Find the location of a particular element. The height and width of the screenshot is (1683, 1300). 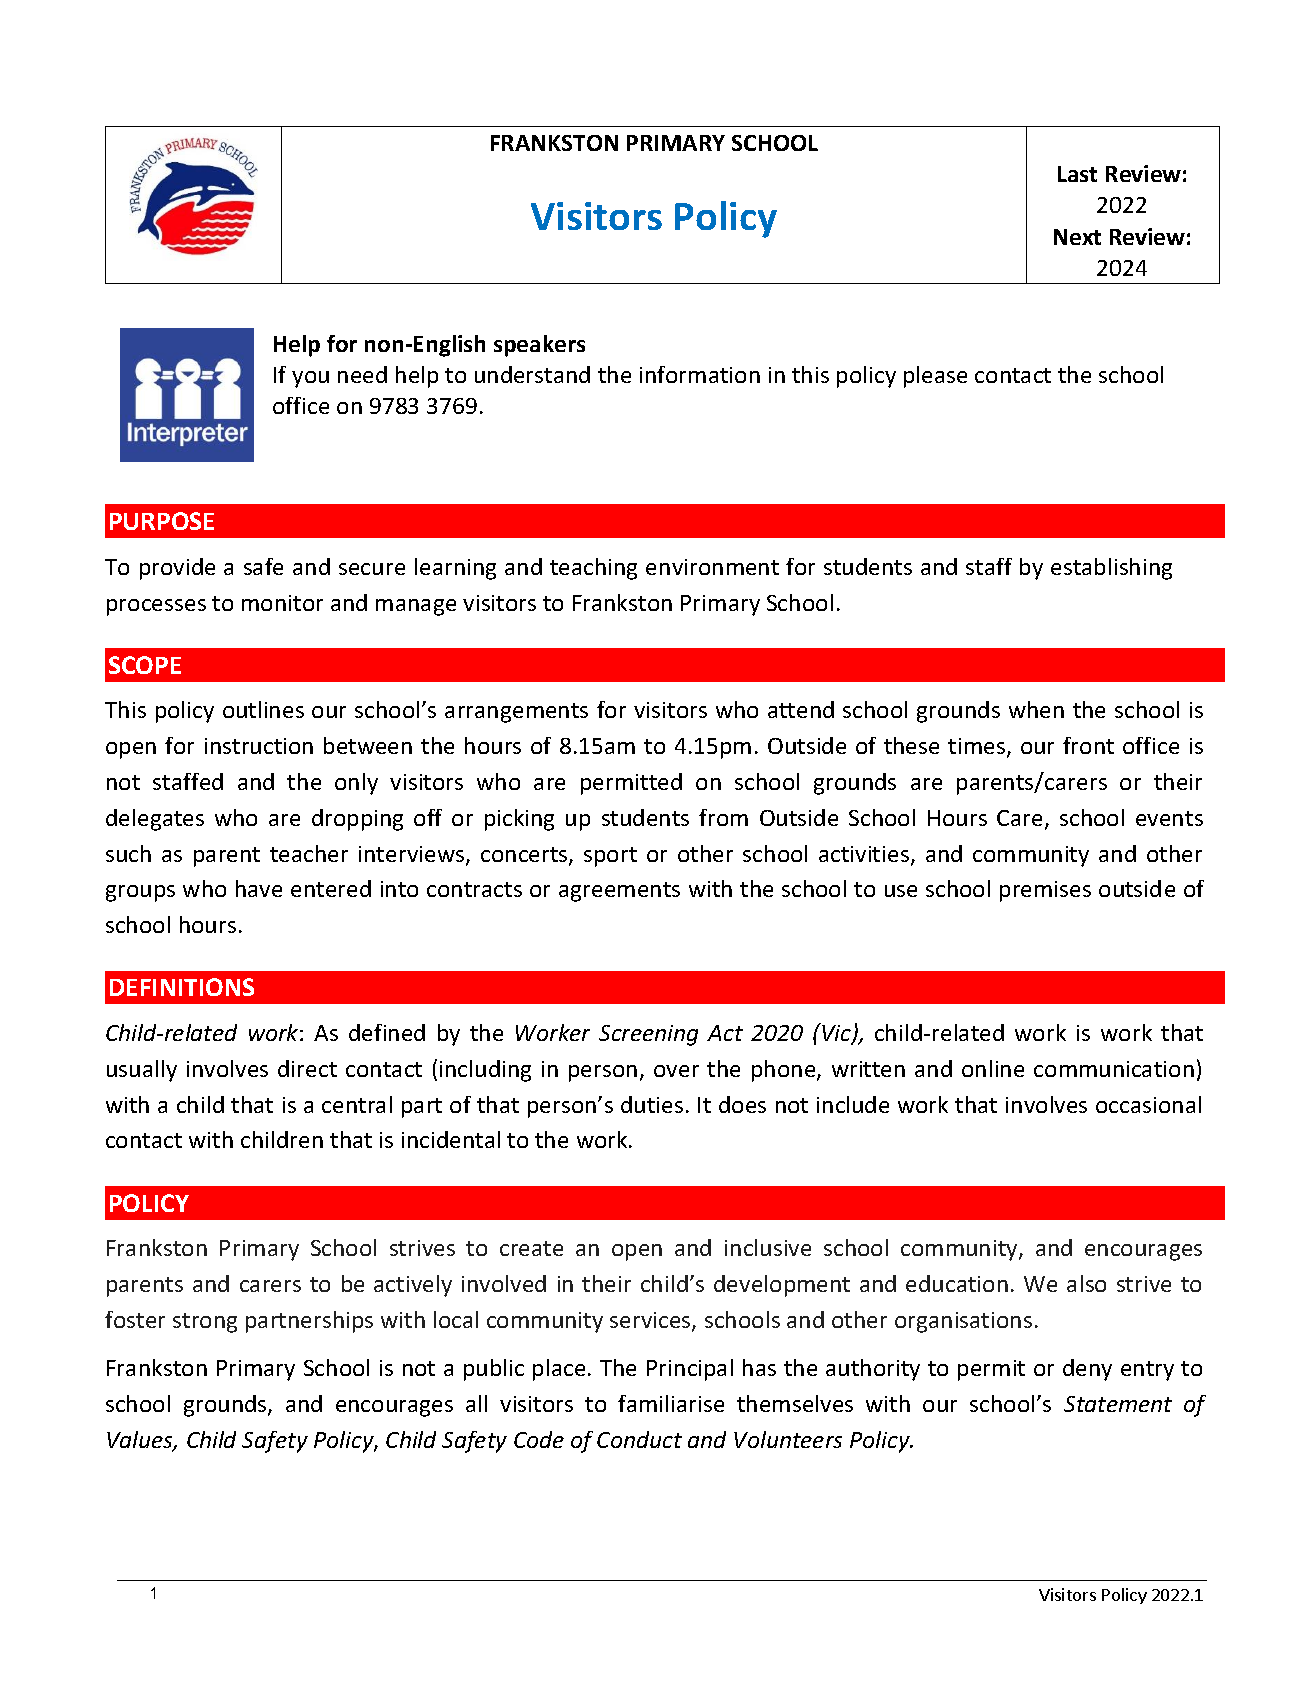

establishing is located at coordinates (1111, 569).
